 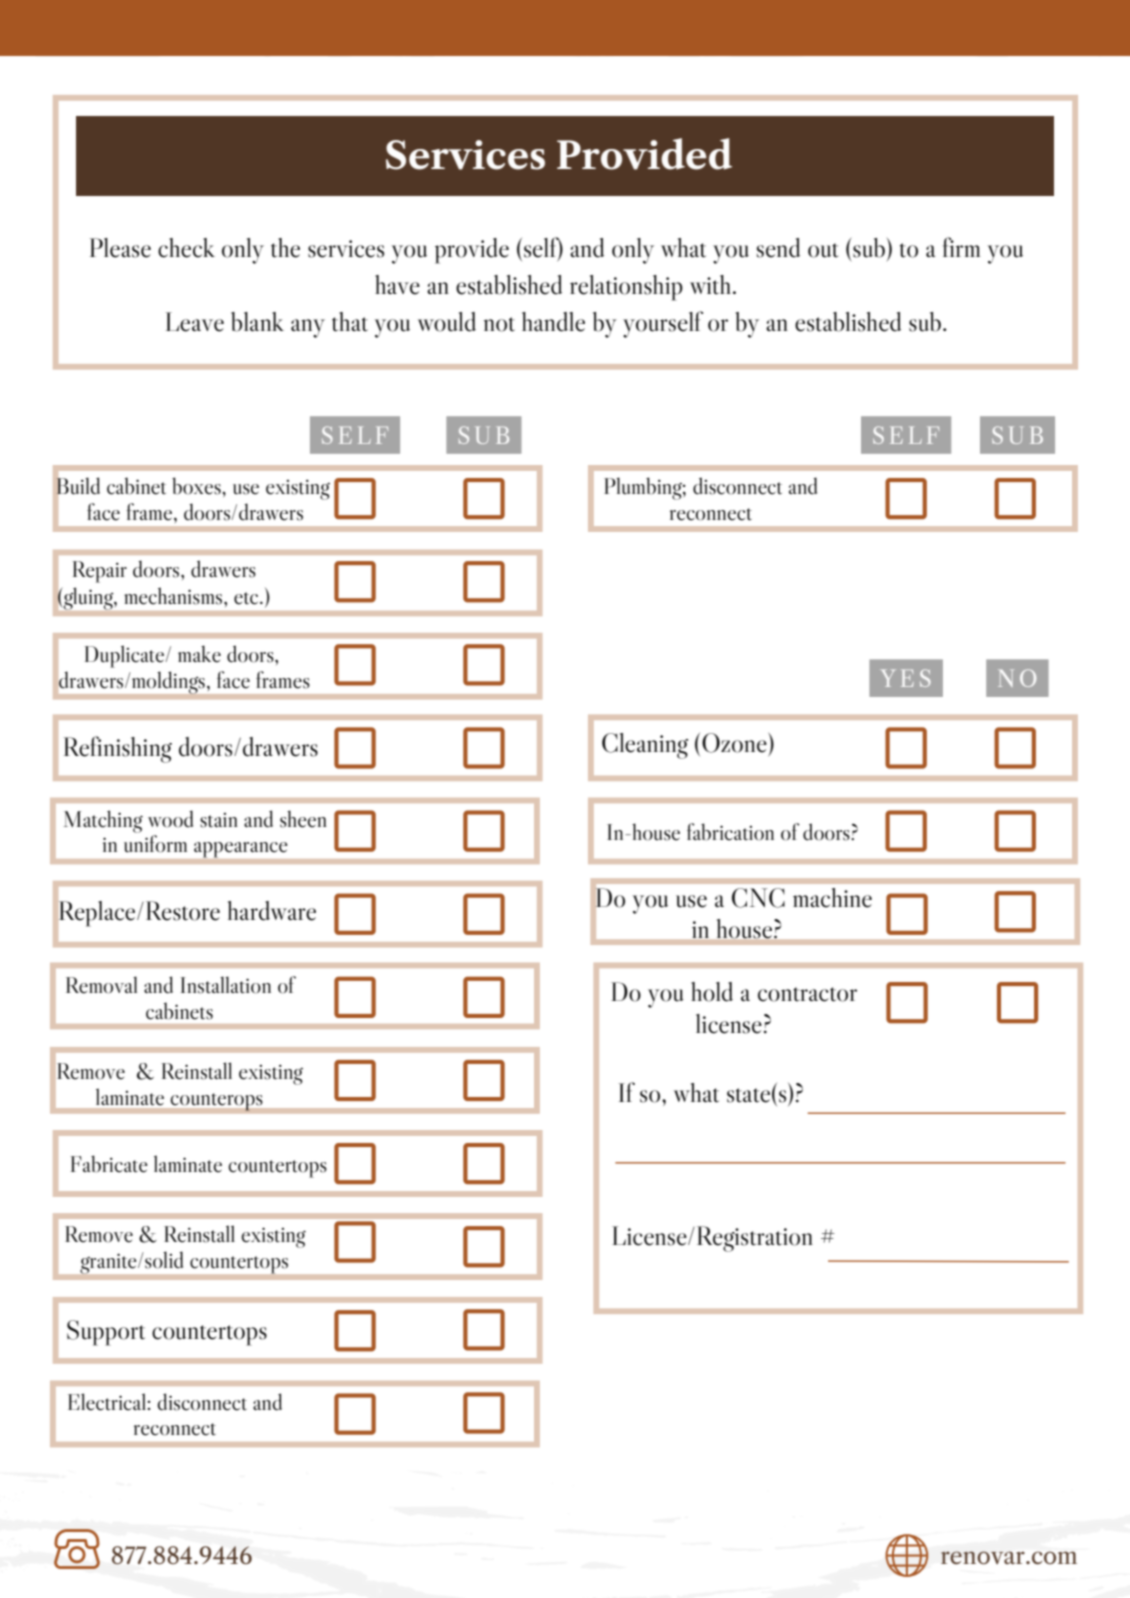 What do you see at coordinates (106, 1333) in the document?
I see `Support` at bounding box center [106, 1333].
